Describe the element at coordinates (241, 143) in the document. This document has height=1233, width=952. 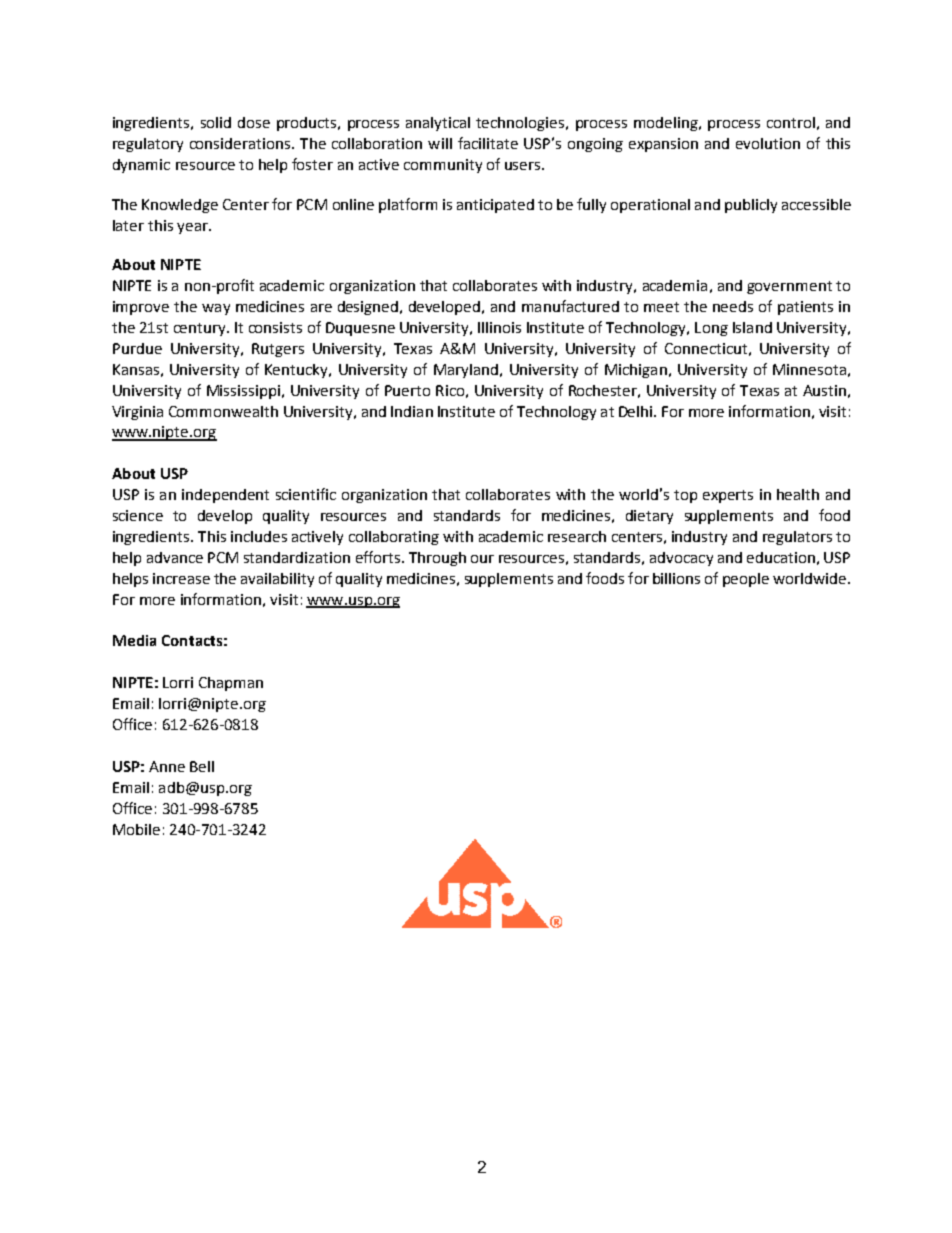
I see `considerations` at that location.
